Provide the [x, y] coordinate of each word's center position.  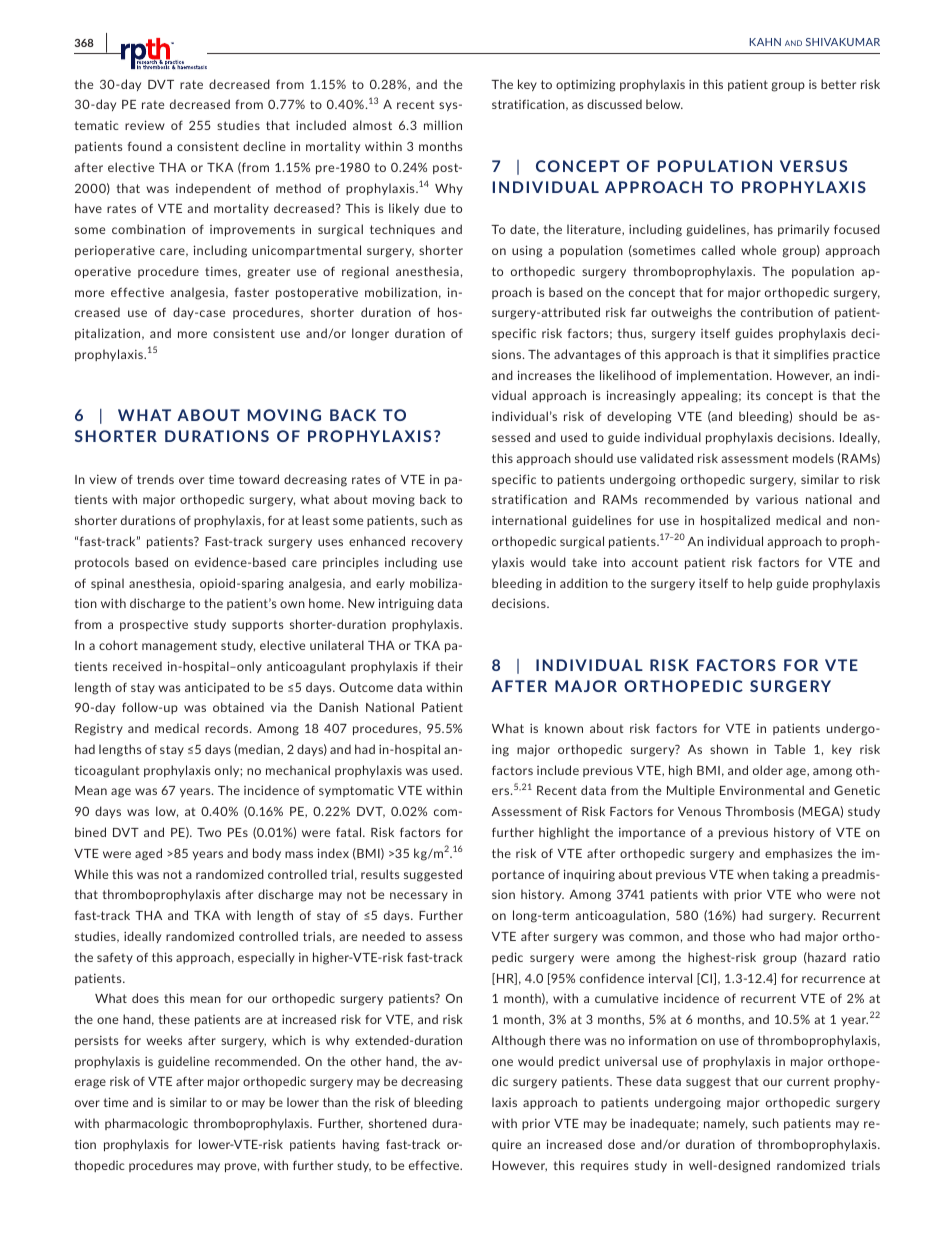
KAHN [765, 42]
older [768, 770]
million [443, 125]
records [228, 728]
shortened [398, 1123]
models [813, 458]
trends [155, 479]
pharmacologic [146, 1124]
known [564, 728]
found [145, 146]
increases [544, 375]
